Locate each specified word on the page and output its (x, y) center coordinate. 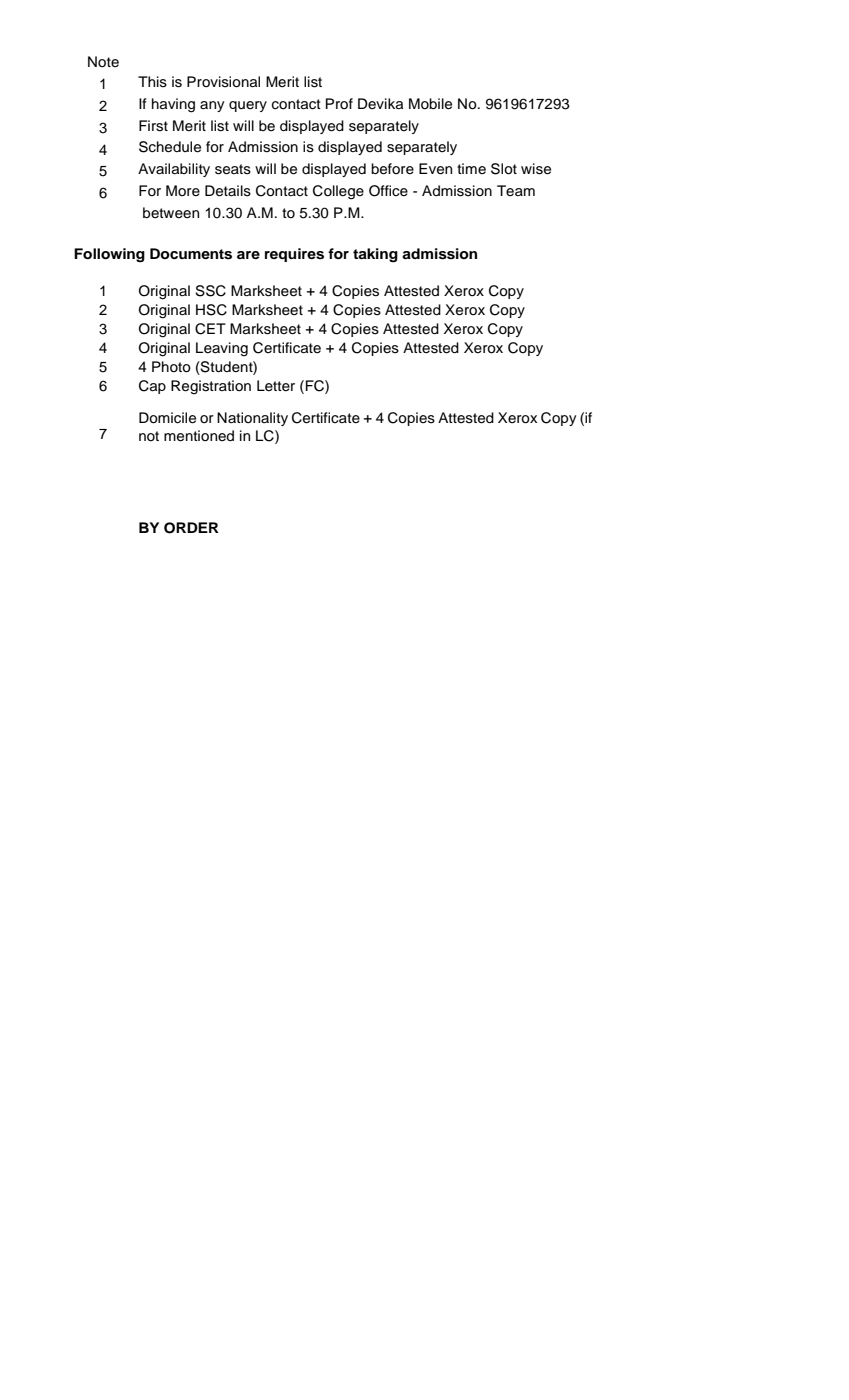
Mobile (430, 104)
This (152, 82)
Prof (339, 103)
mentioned (199, 436)
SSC (210, 291)
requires (294, 255)
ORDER (191, 528)
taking (375, 255)
